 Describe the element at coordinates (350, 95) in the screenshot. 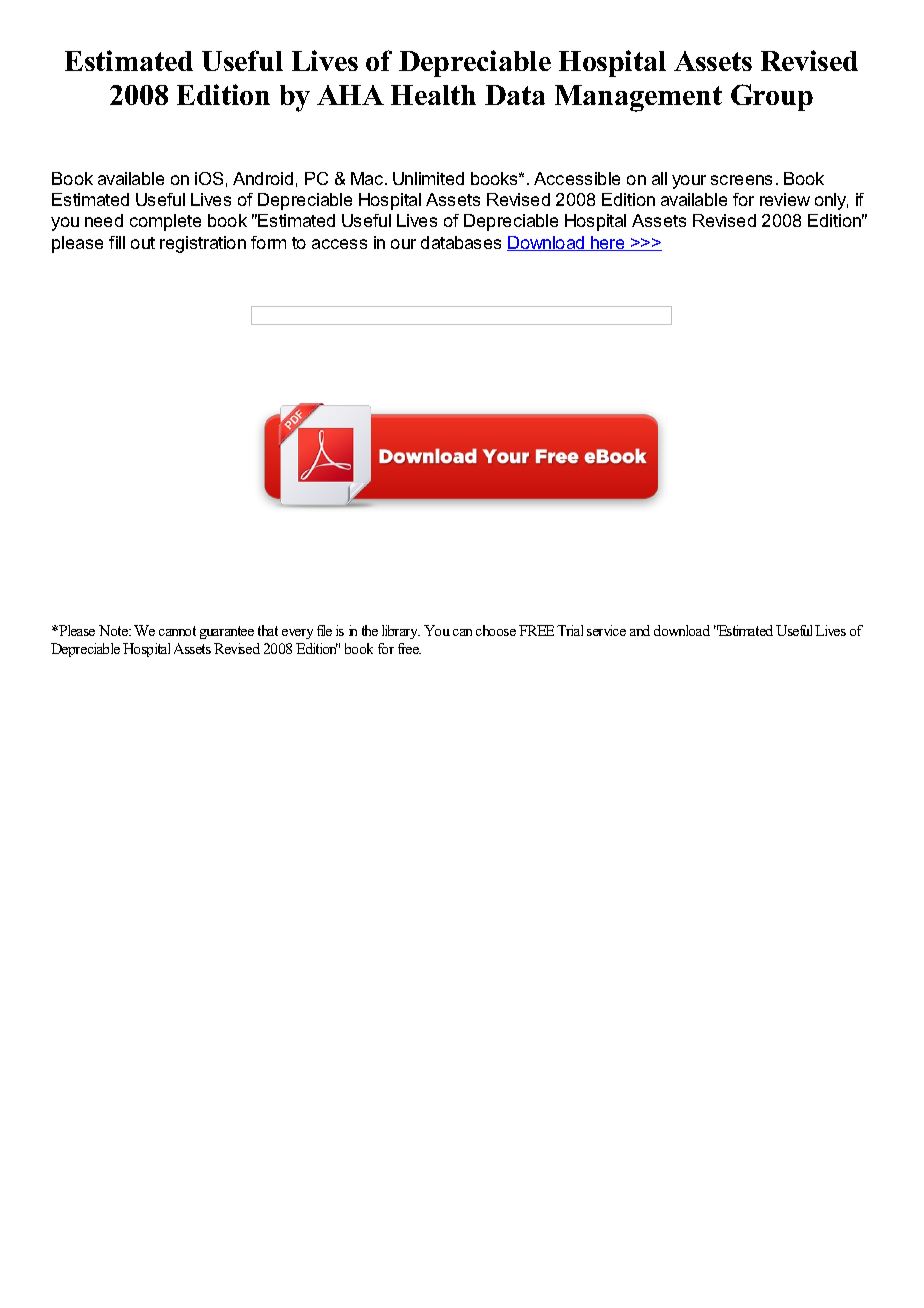

I see `AHA` at that location.
